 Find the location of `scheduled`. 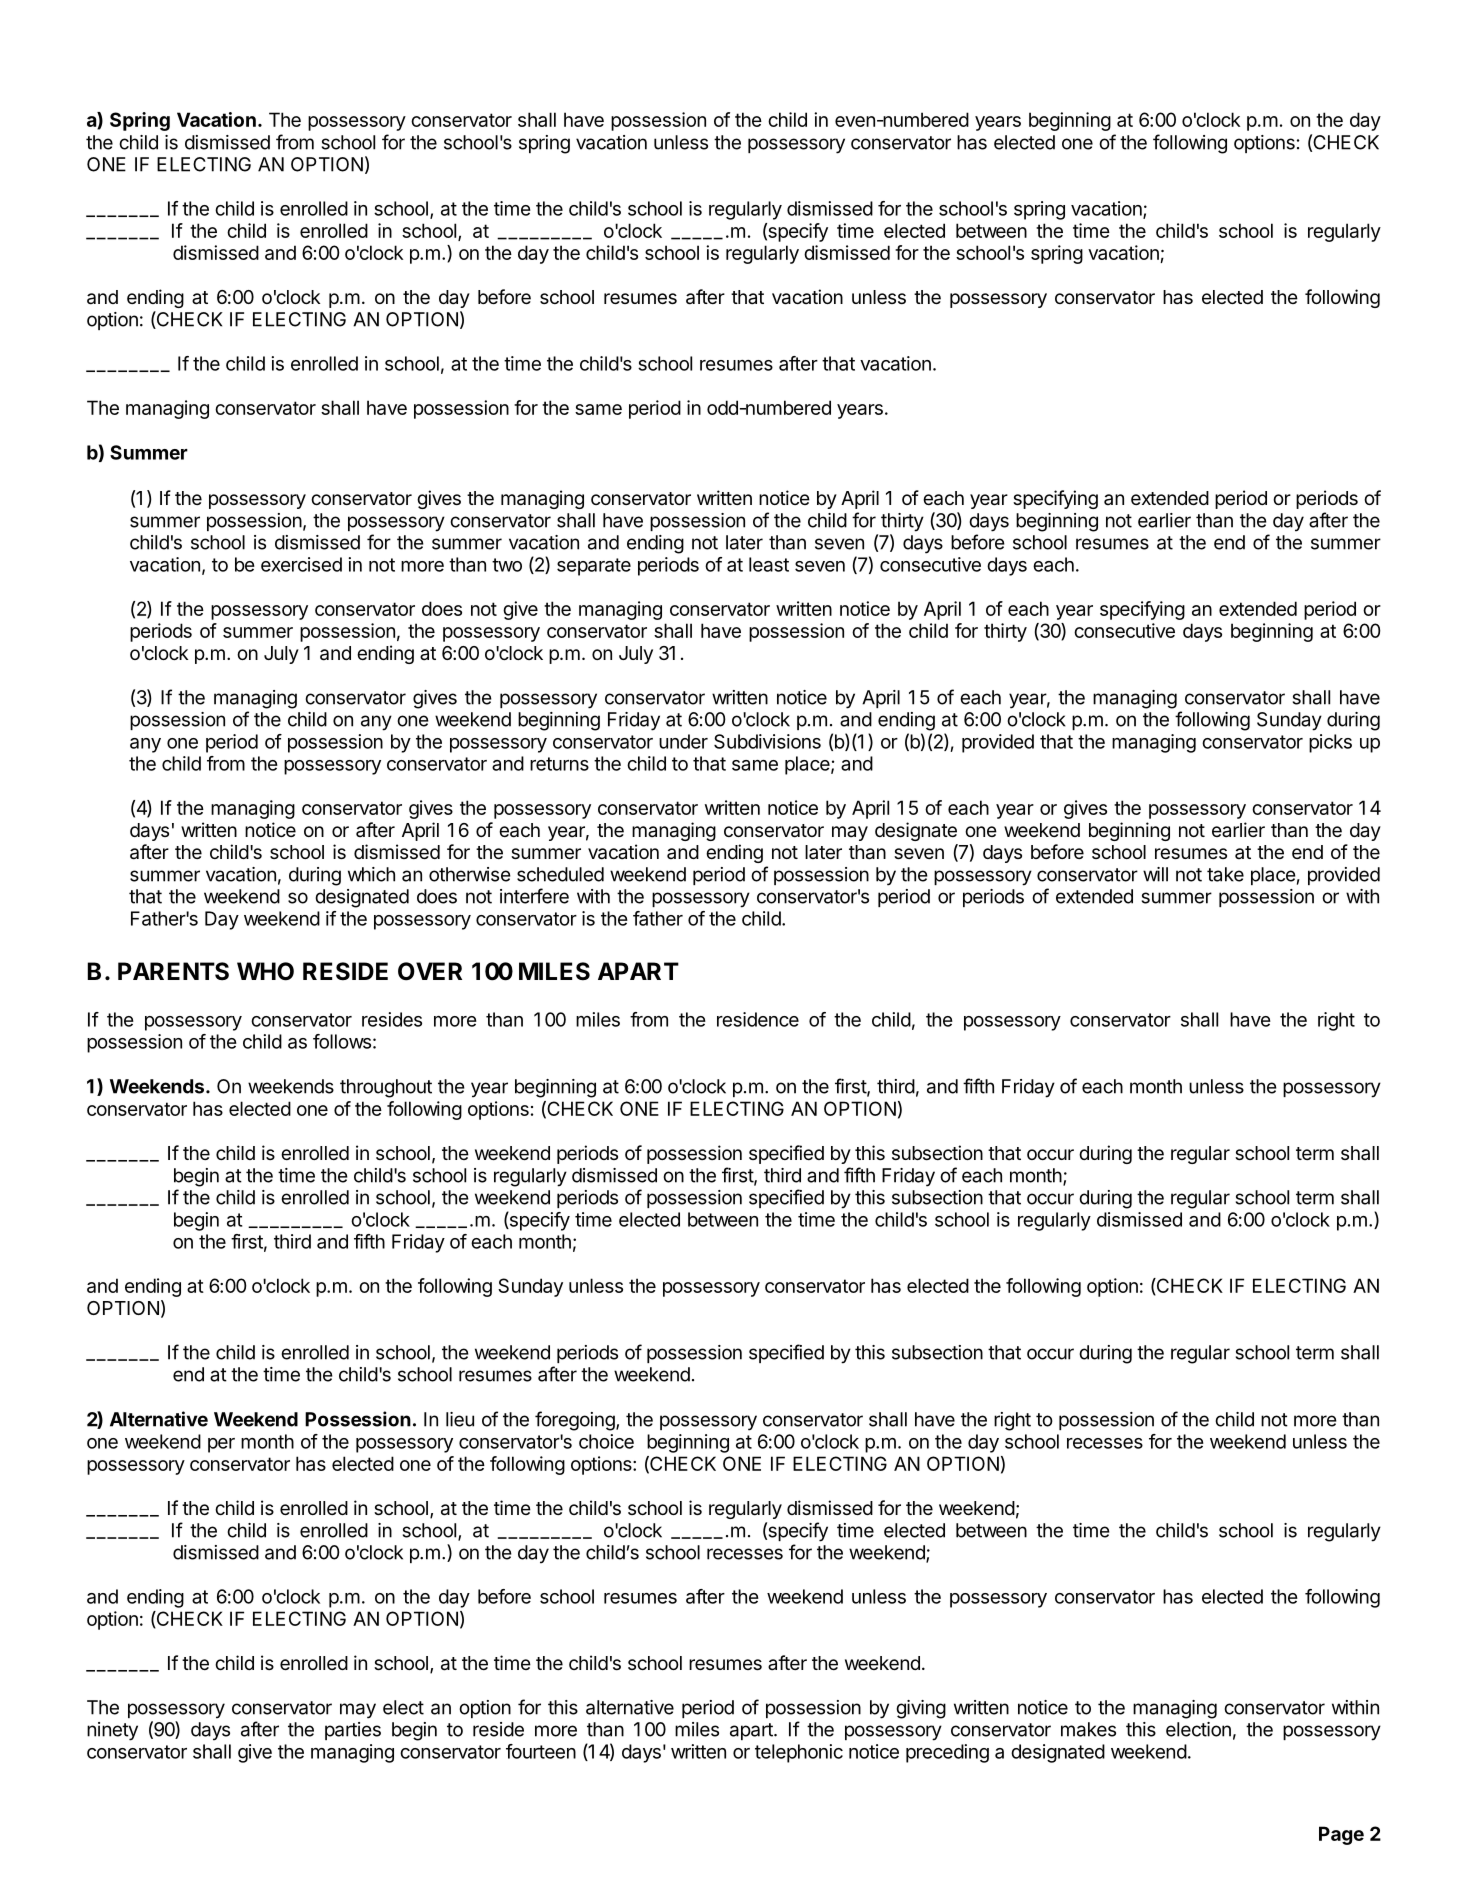

scheduled is located at coordinates (560, 874).
